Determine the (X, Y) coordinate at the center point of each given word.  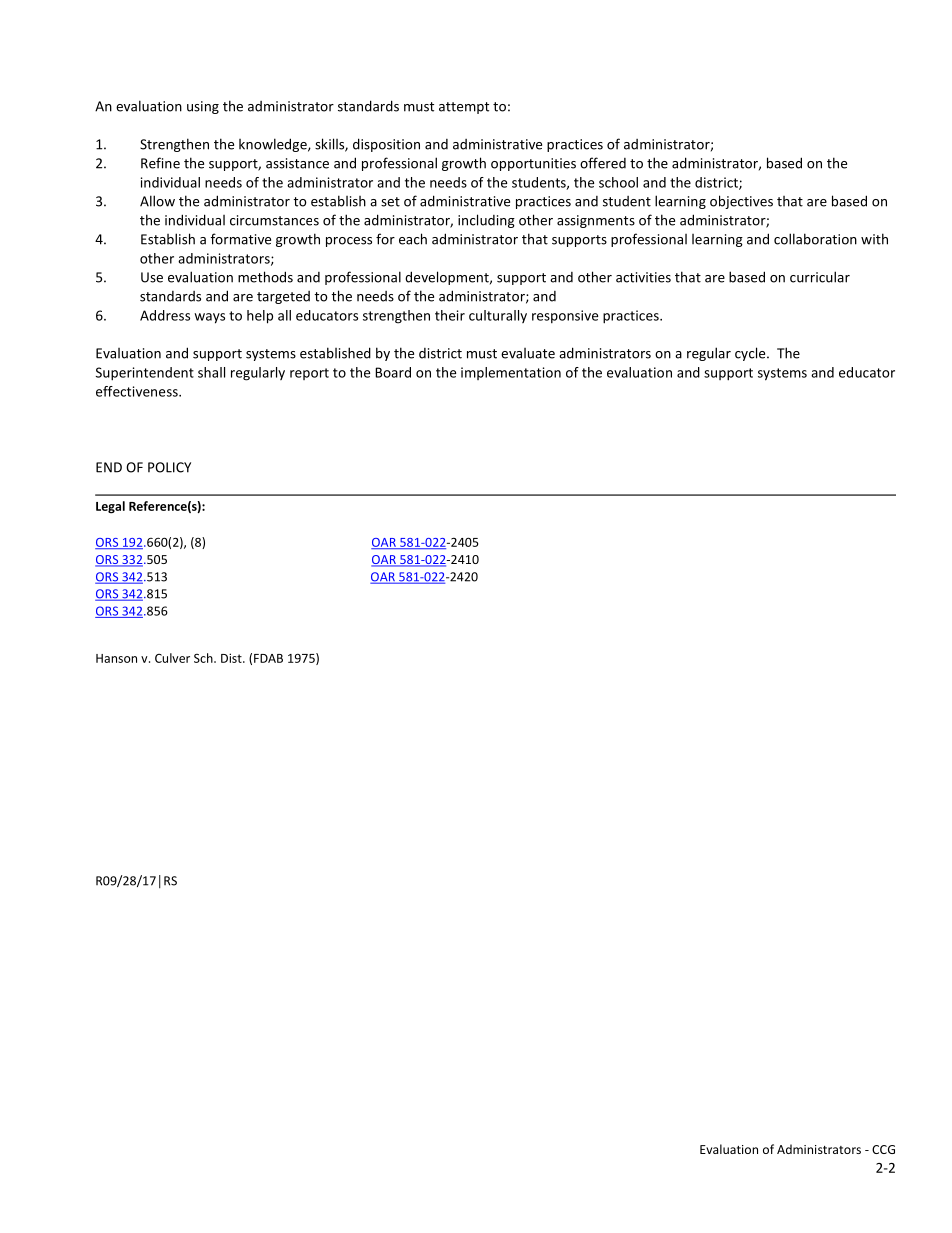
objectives (741, 202)
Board (393, 372)
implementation (511, 373)
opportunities (533, 164)
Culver (172, 658)
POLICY (169, 467)
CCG (883, 1149)
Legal (110, 507)
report (309, 374)
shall (211, 372)
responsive (565, 316)
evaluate (528, 353)
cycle (751, 354)
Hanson (116, 658)
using (203, 107)
